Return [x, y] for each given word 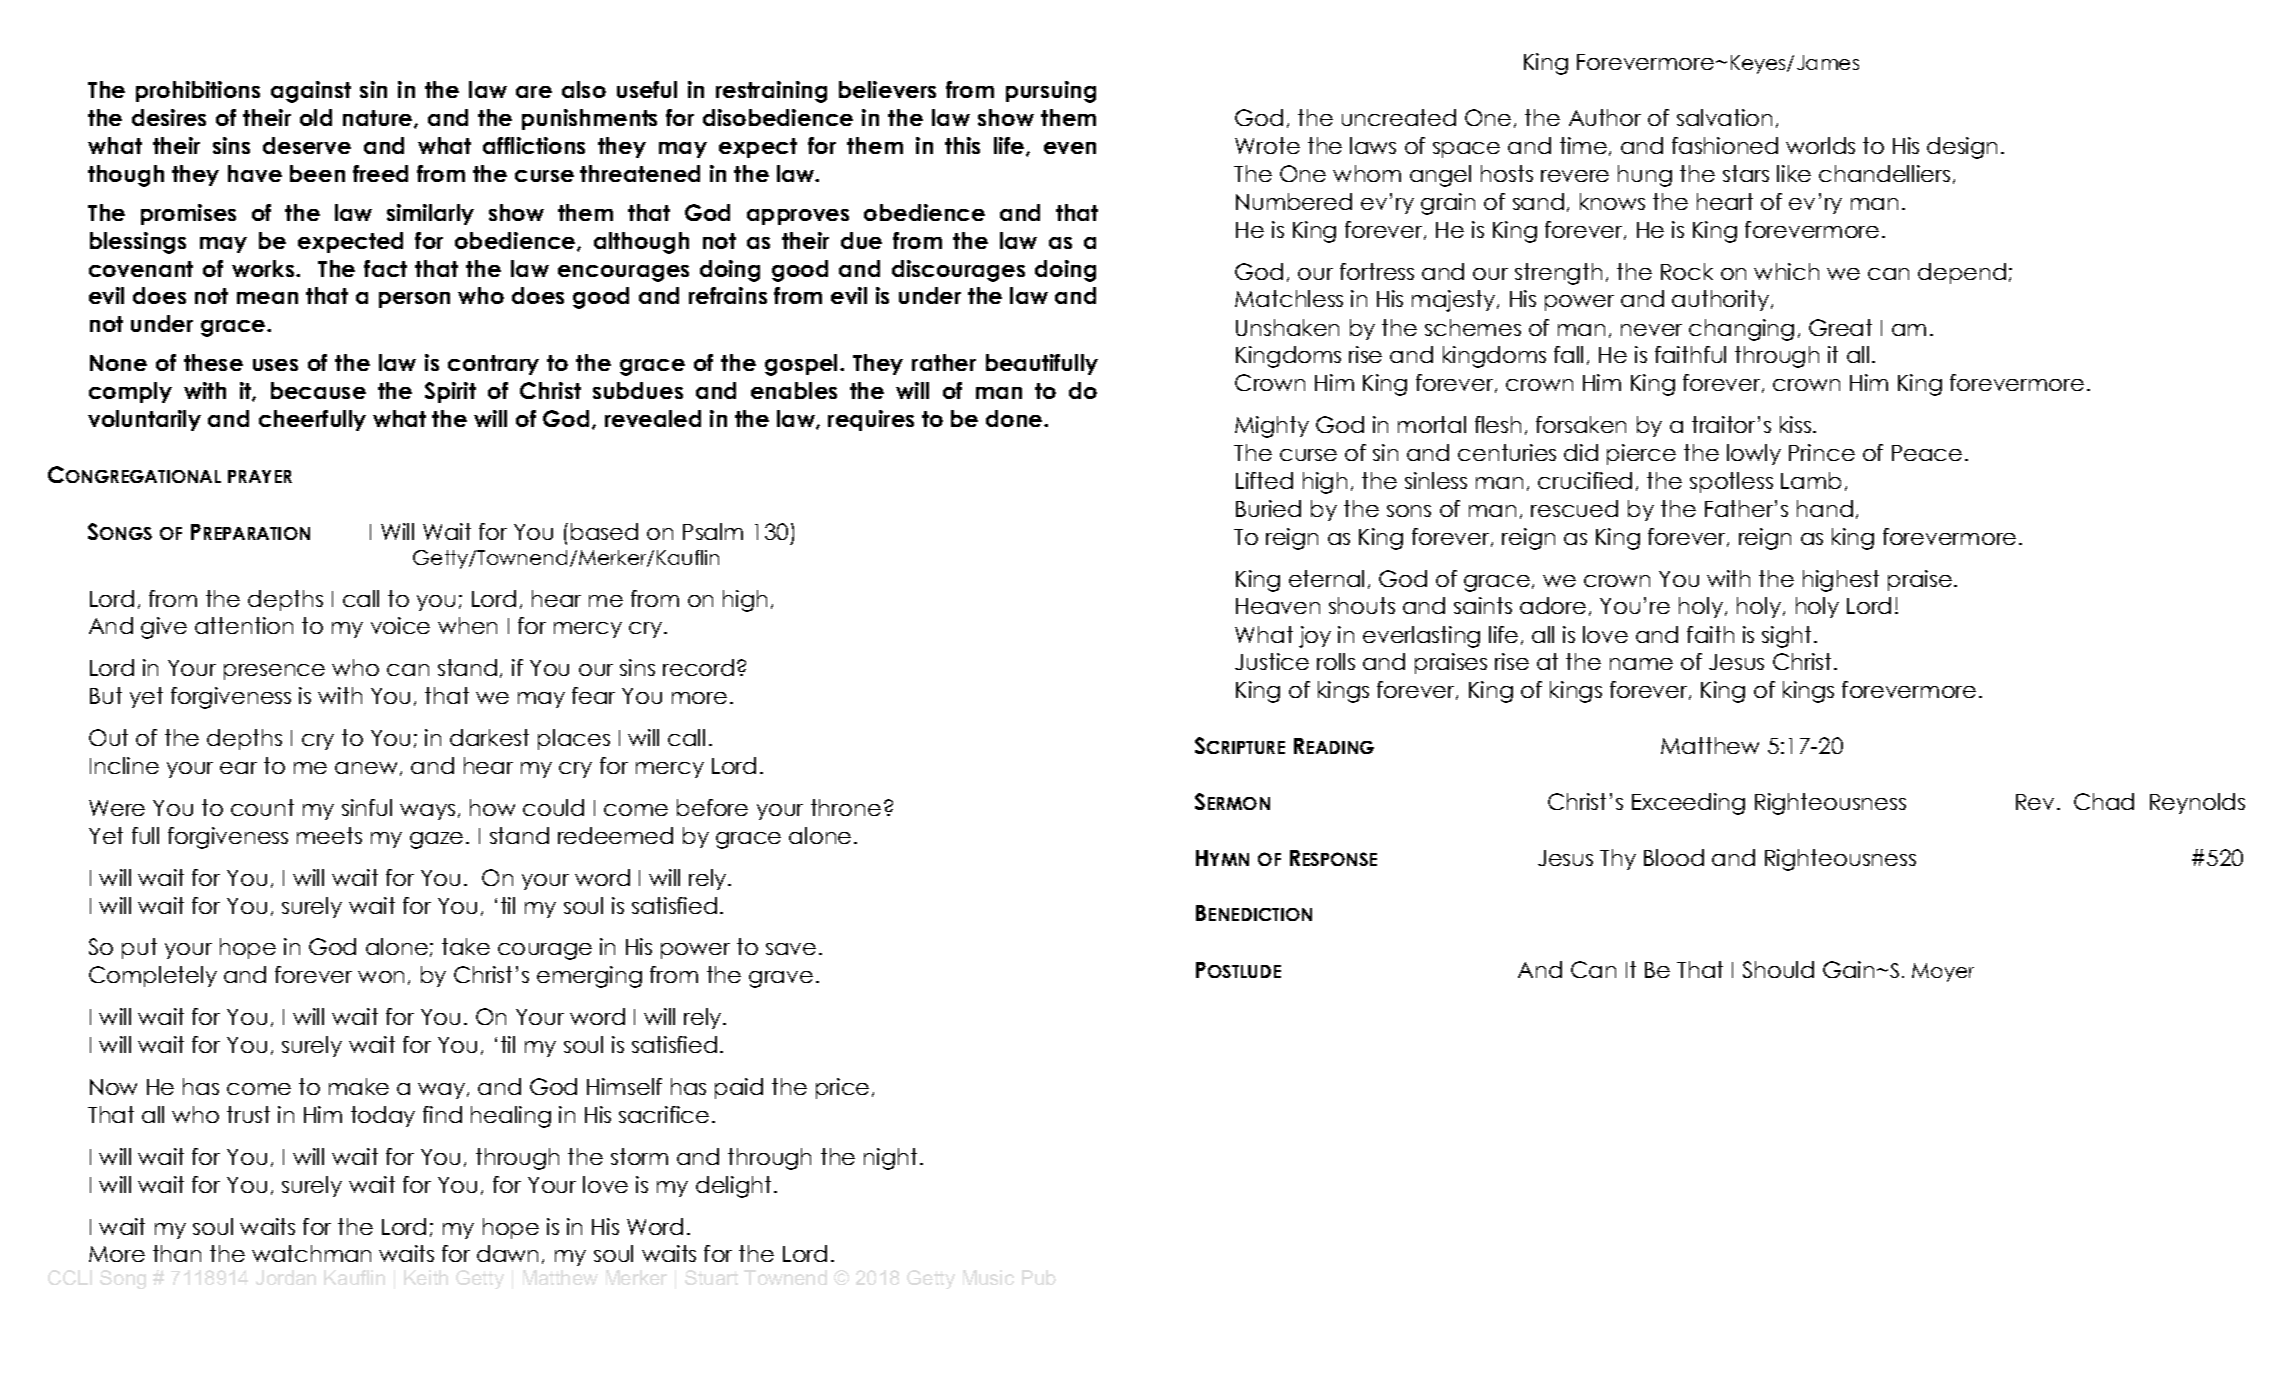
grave [781, 979]
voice [400, 625]
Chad [2104, 801]
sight [1786, 637]
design [1962, 148]
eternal [1326, 578]
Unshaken [1287, 327]
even [1070, 148]
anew [366, 768]
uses [275, 365]
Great [1840, 327]
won [381, 977]
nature [379, 119]
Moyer [1943, 972]
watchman [311, 1253]
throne [846, 807]
